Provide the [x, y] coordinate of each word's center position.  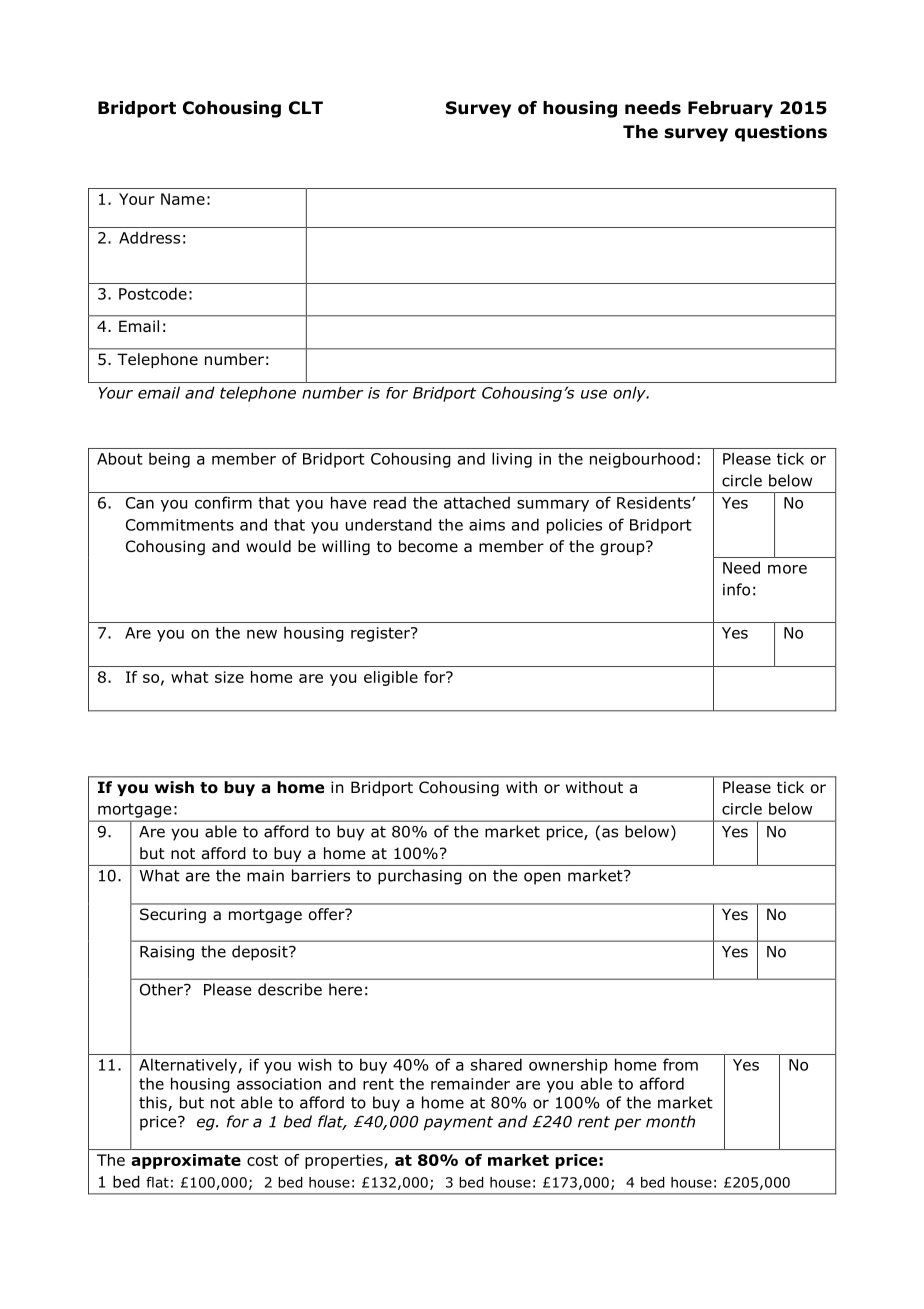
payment [458, 1123]
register [381, 634]
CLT [306, 108]
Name [183, 199]
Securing [173, 915]
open [542, 878]
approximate [186, 1161]
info [736, 589]
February [730, 109]
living [512, 460]
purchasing [420, 877]
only [630, 394]
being [169, 460]
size [229, 677]
